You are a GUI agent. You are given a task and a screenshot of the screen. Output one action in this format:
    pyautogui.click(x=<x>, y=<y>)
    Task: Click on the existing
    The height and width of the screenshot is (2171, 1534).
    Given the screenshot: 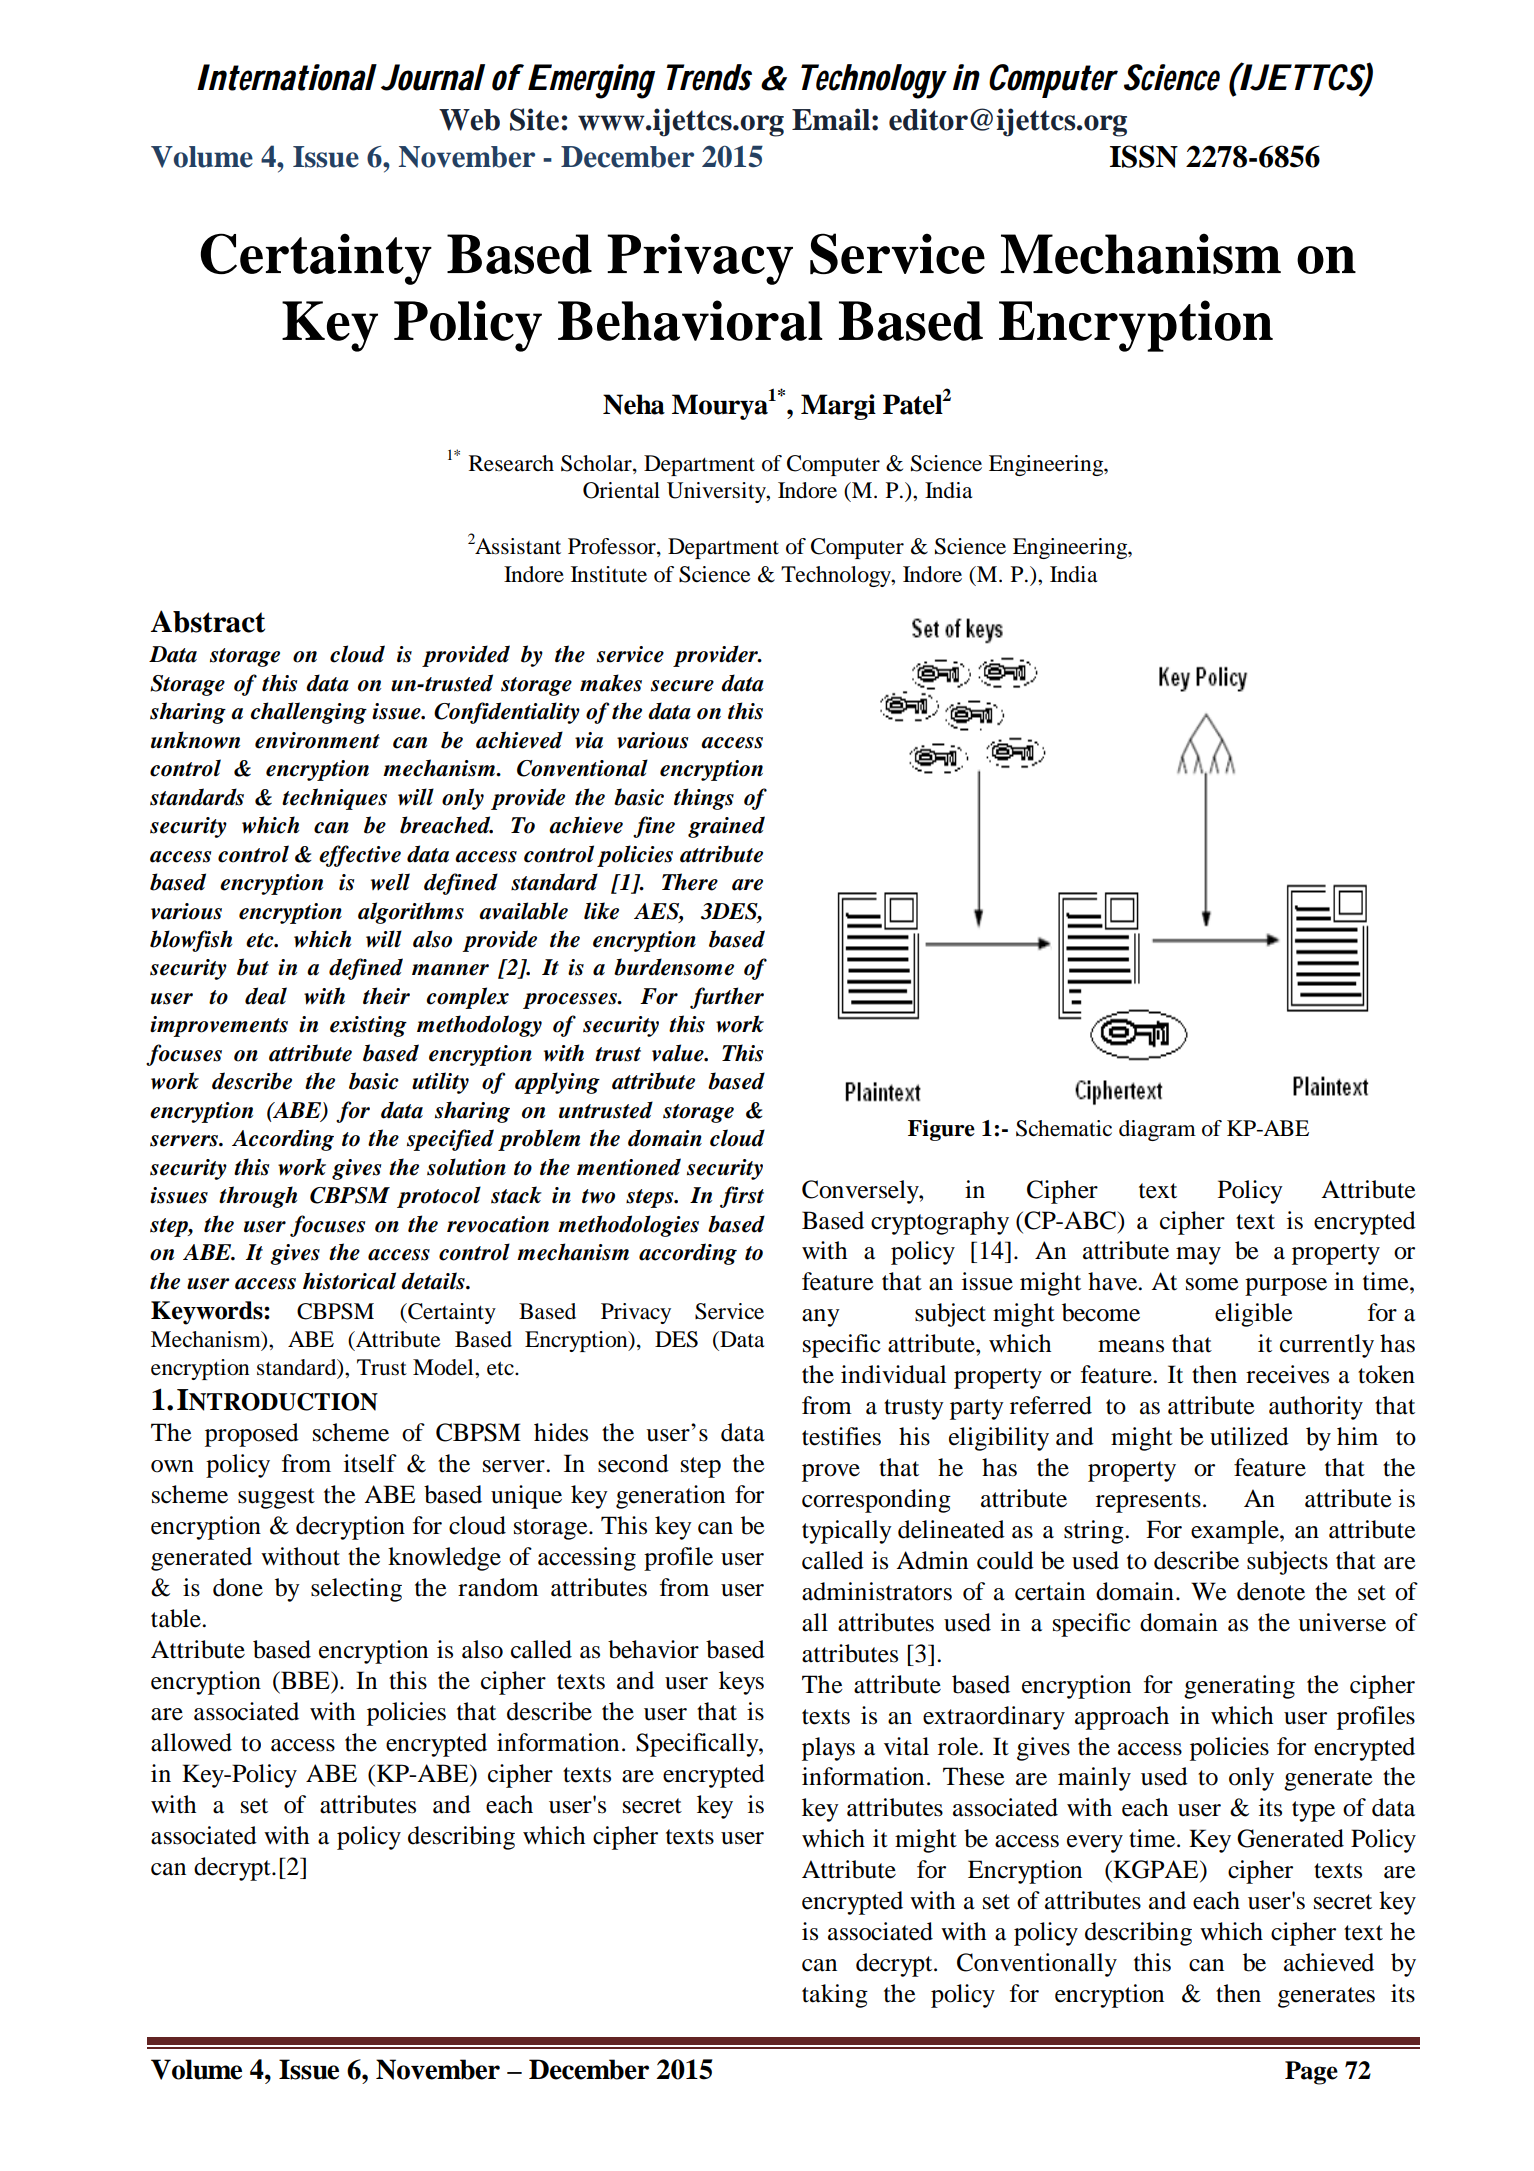 What is the action you would take?
    pyautogui.click(x=368, y=1026)
